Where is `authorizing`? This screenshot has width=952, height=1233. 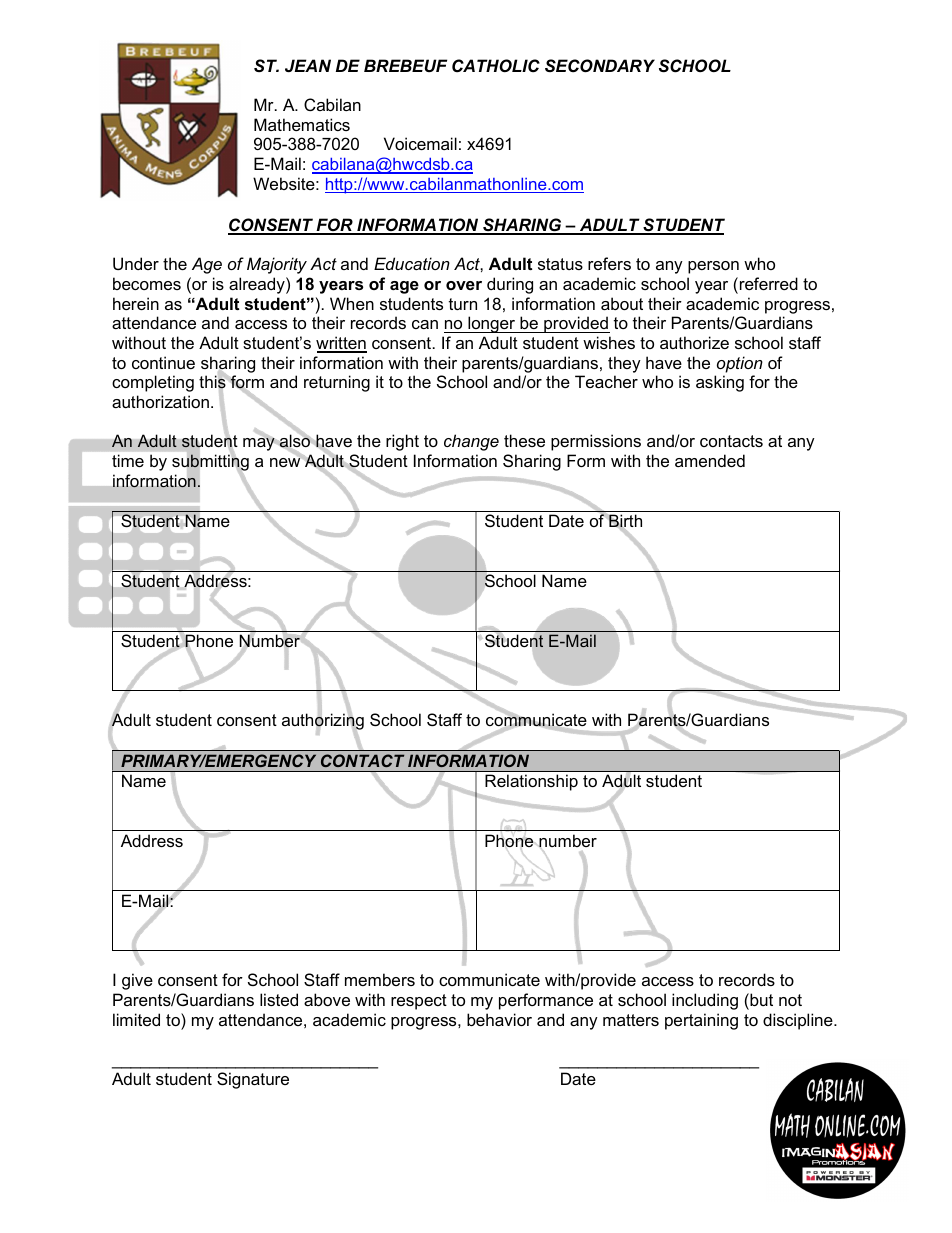 authorizing is located at coordinates (323, 722).
